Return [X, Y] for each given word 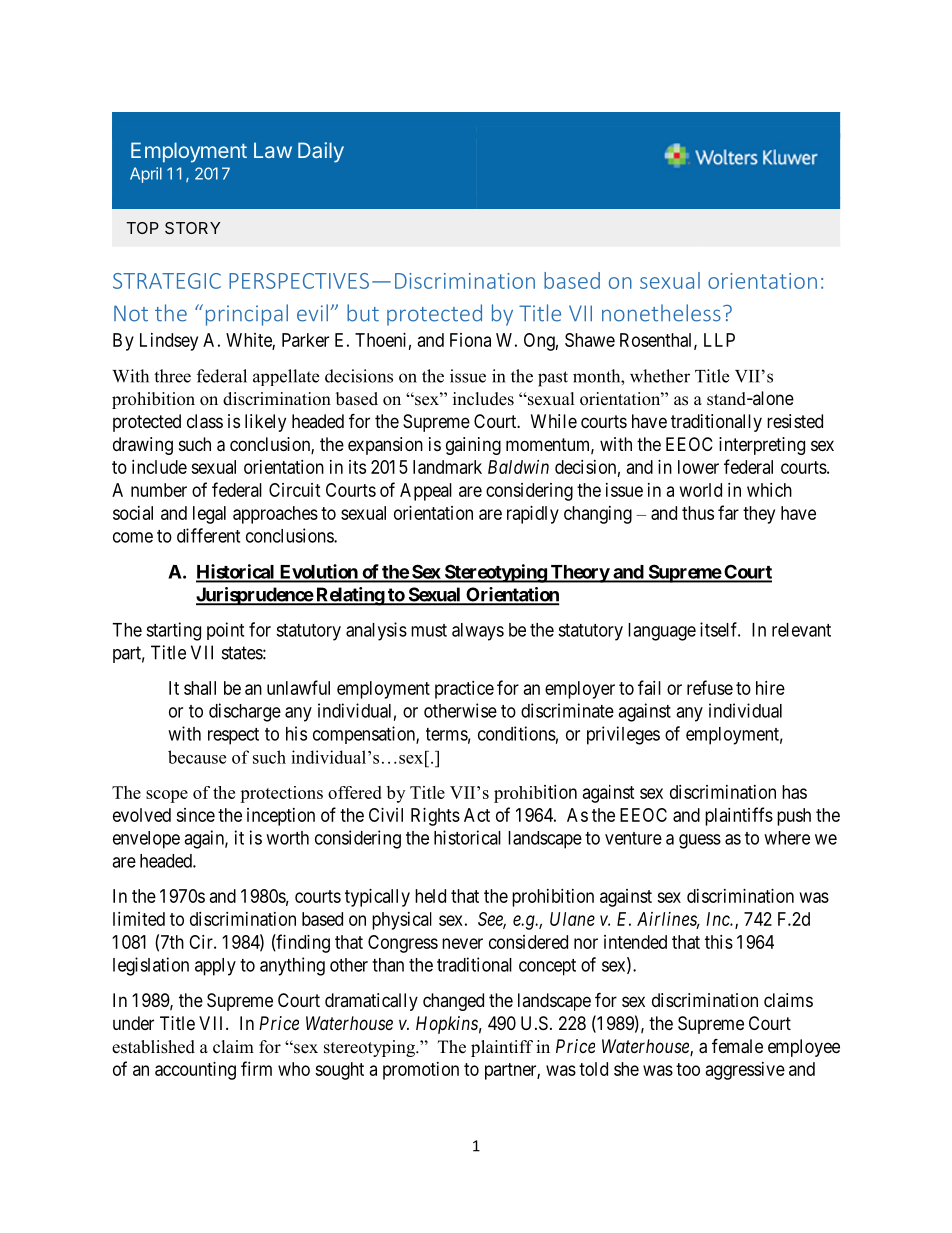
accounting [195, 1071]
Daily [321, 152]
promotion [421, 1071]
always [478, 632]
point [225, 631]
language [662, 632]
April [146, 175]
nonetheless [661, 313]
